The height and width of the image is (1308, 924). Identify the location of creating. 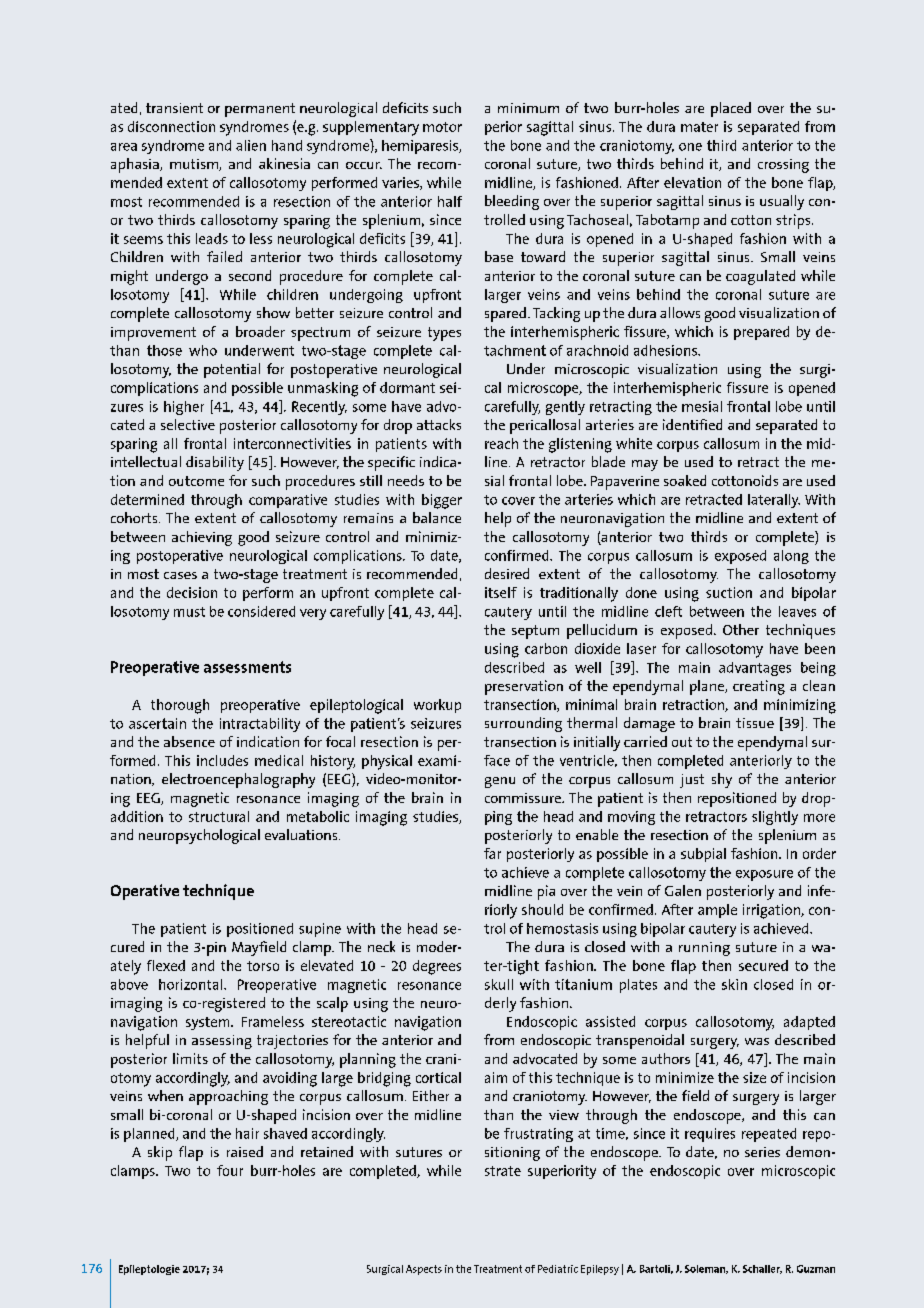
(759, 687).
